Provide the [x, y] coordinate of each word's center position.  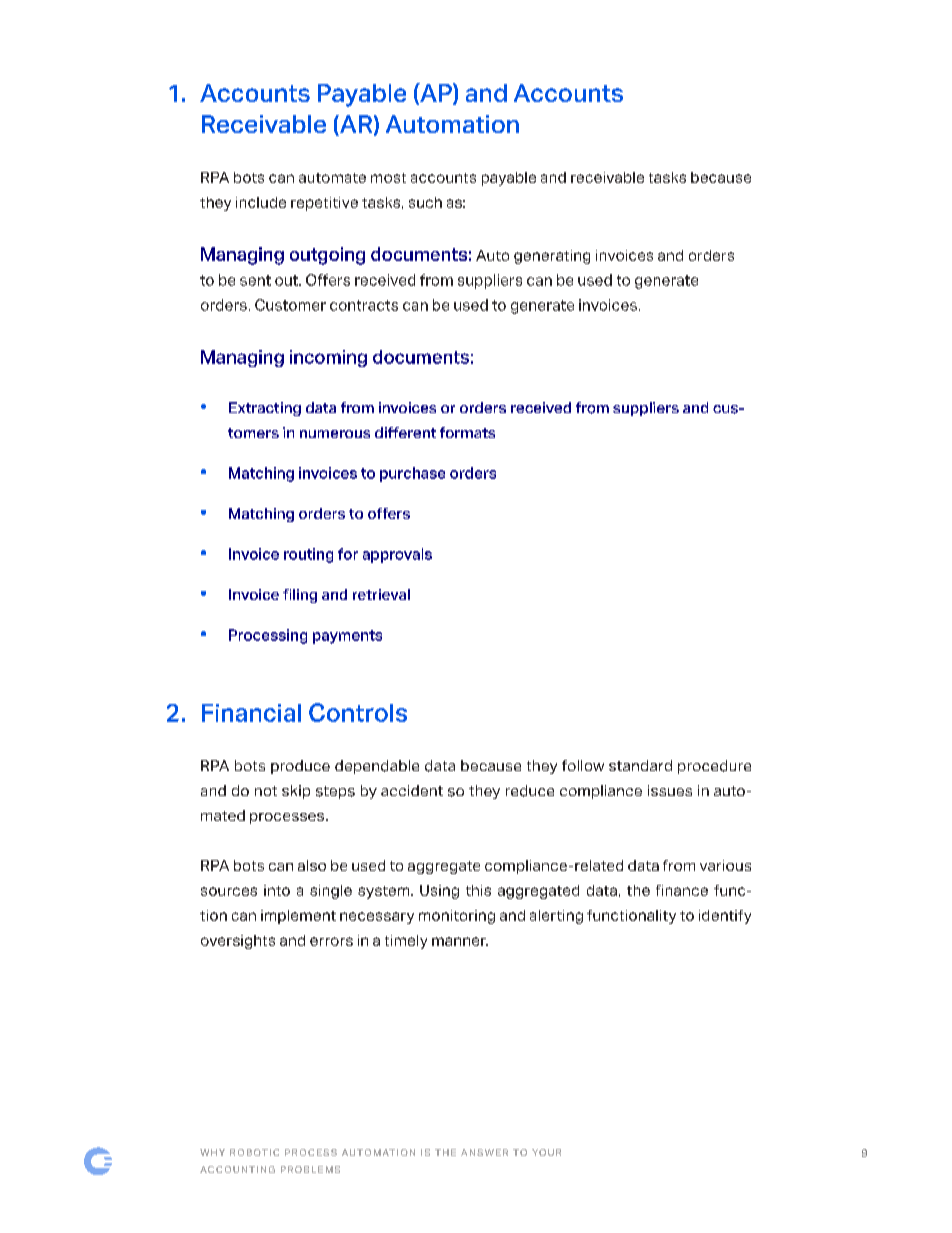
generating [552, 257]
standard [640, 765]
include [261, 202]
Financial [251, 713]
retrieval [381, 594]
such [425, 202]
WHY [212, 1152]
